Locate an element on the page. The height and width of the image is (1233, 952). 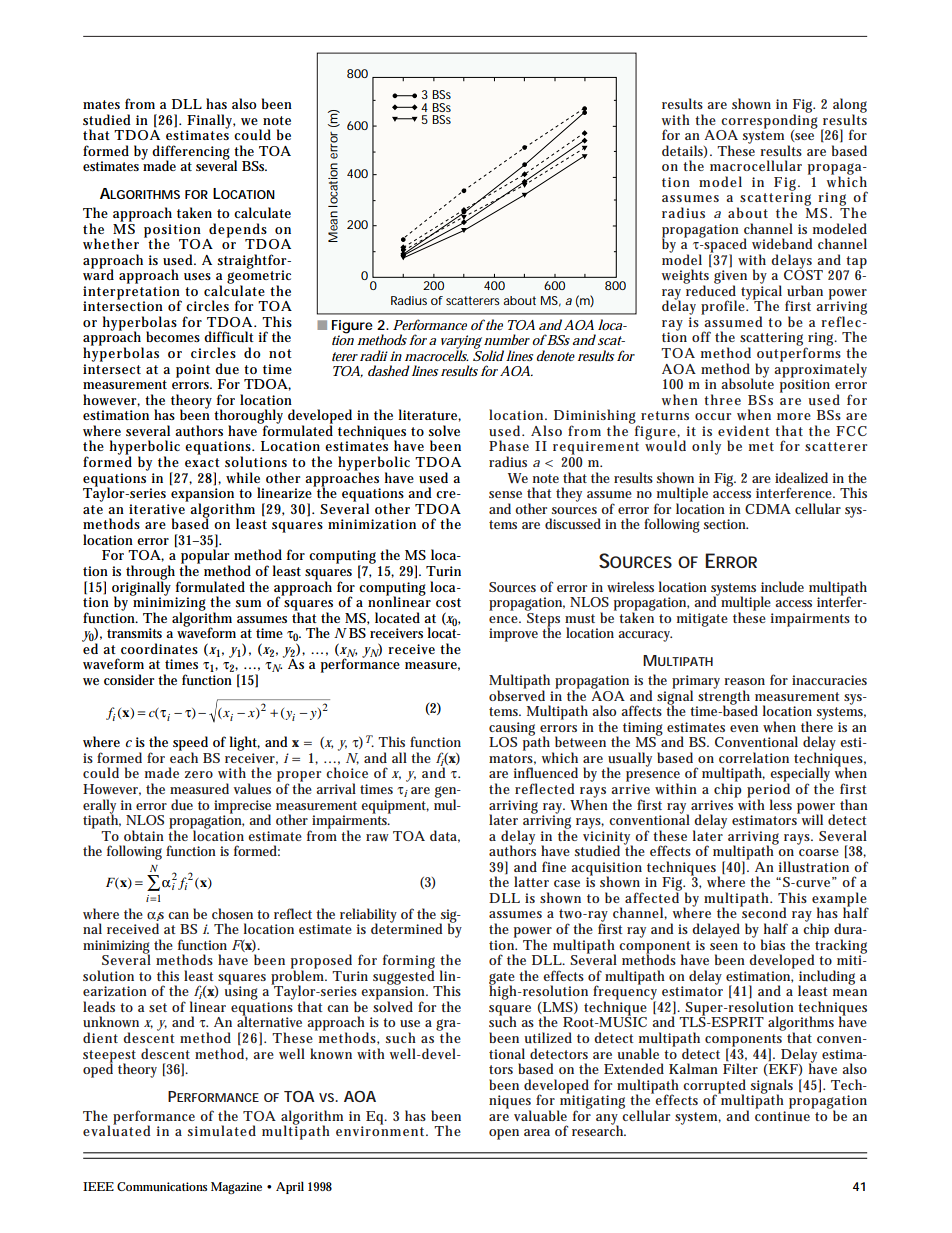
bias is located at coordinates (773, 944).
